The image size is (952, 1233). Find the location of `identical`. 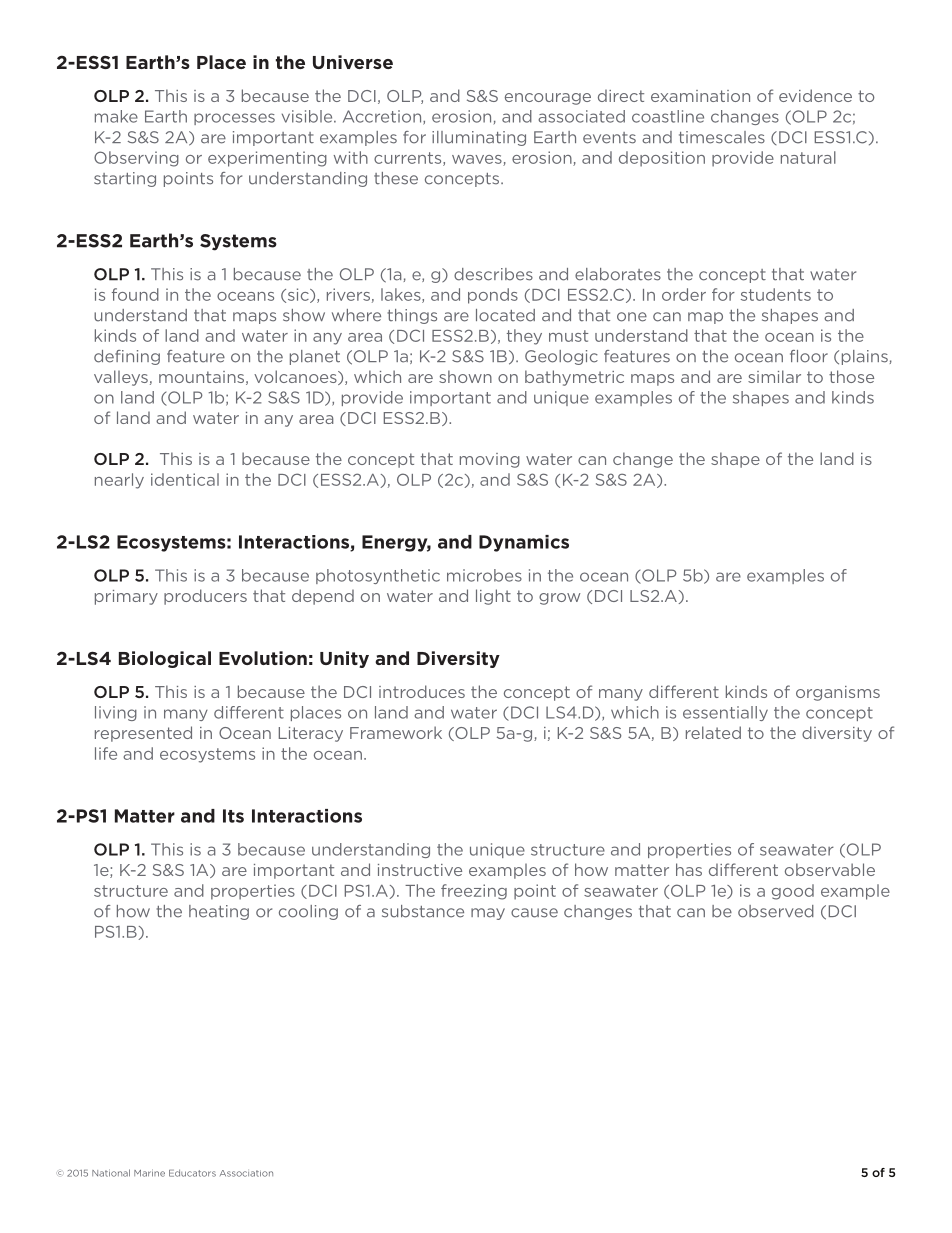

identical is located at coordinates (185, 479).
